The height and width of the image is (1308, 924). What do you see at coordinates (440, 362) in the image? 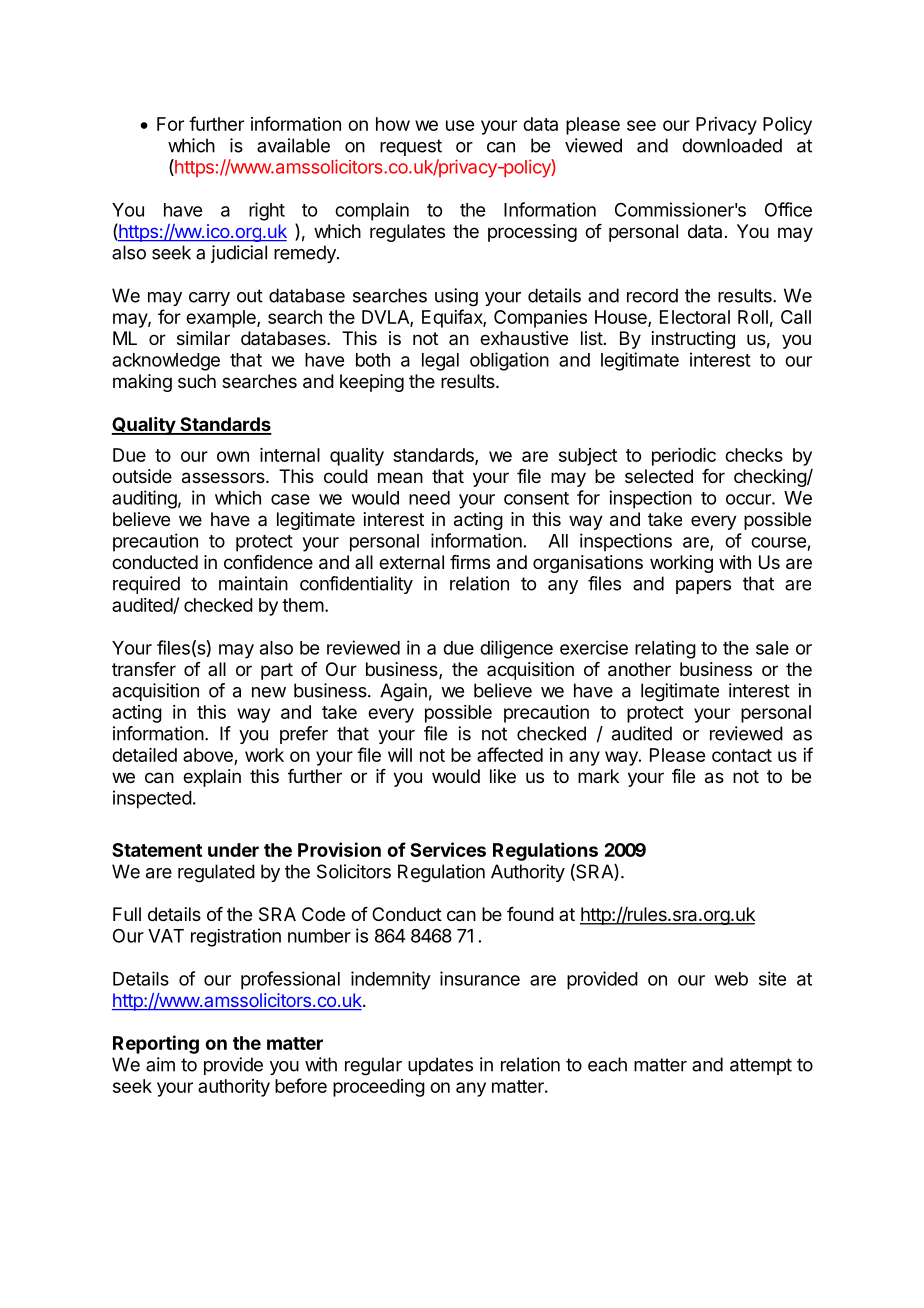
I see `legal` at bounding box center [440, 362].
